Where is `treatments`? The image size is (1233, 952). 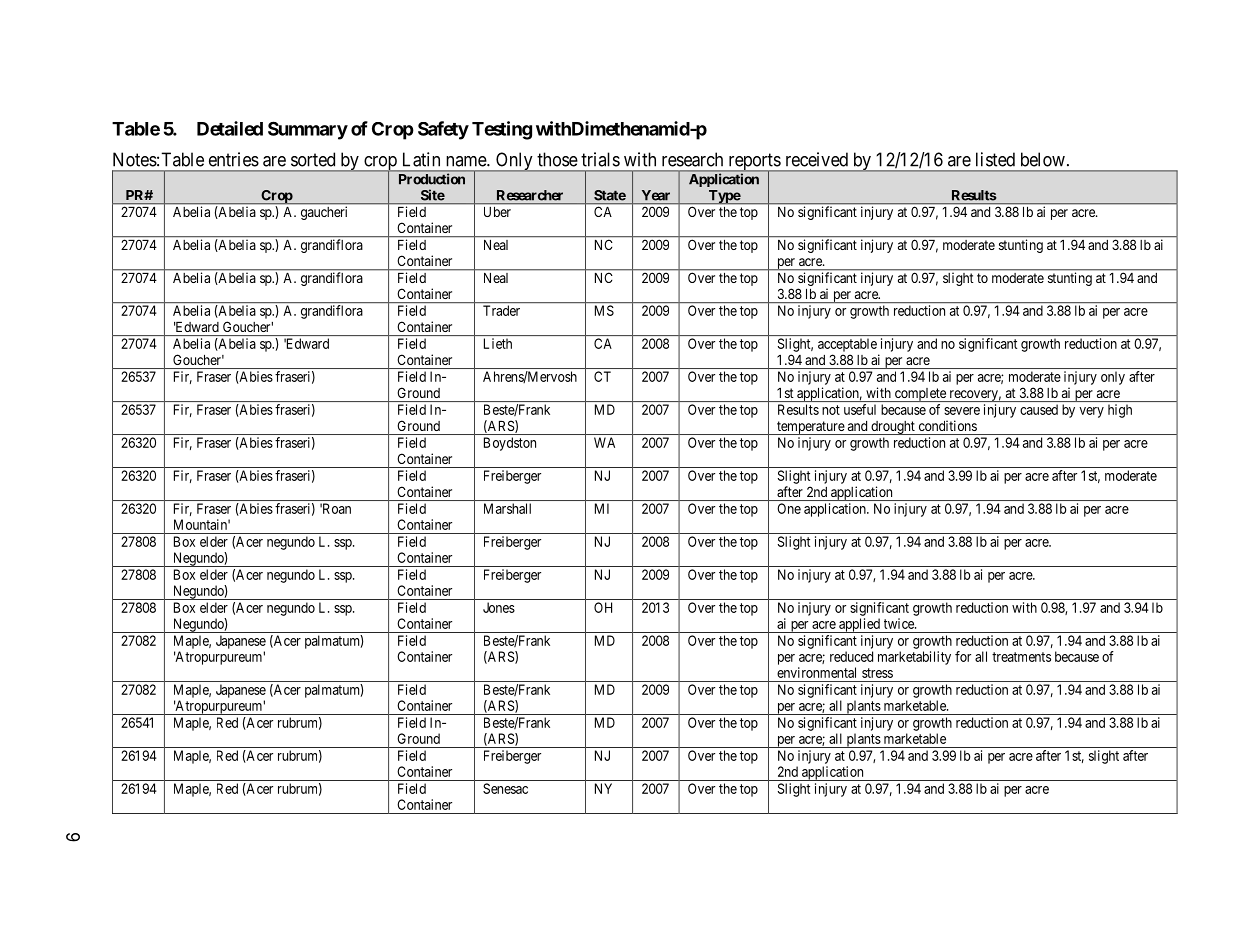 treatments is located at coordinates (1021, 657).
